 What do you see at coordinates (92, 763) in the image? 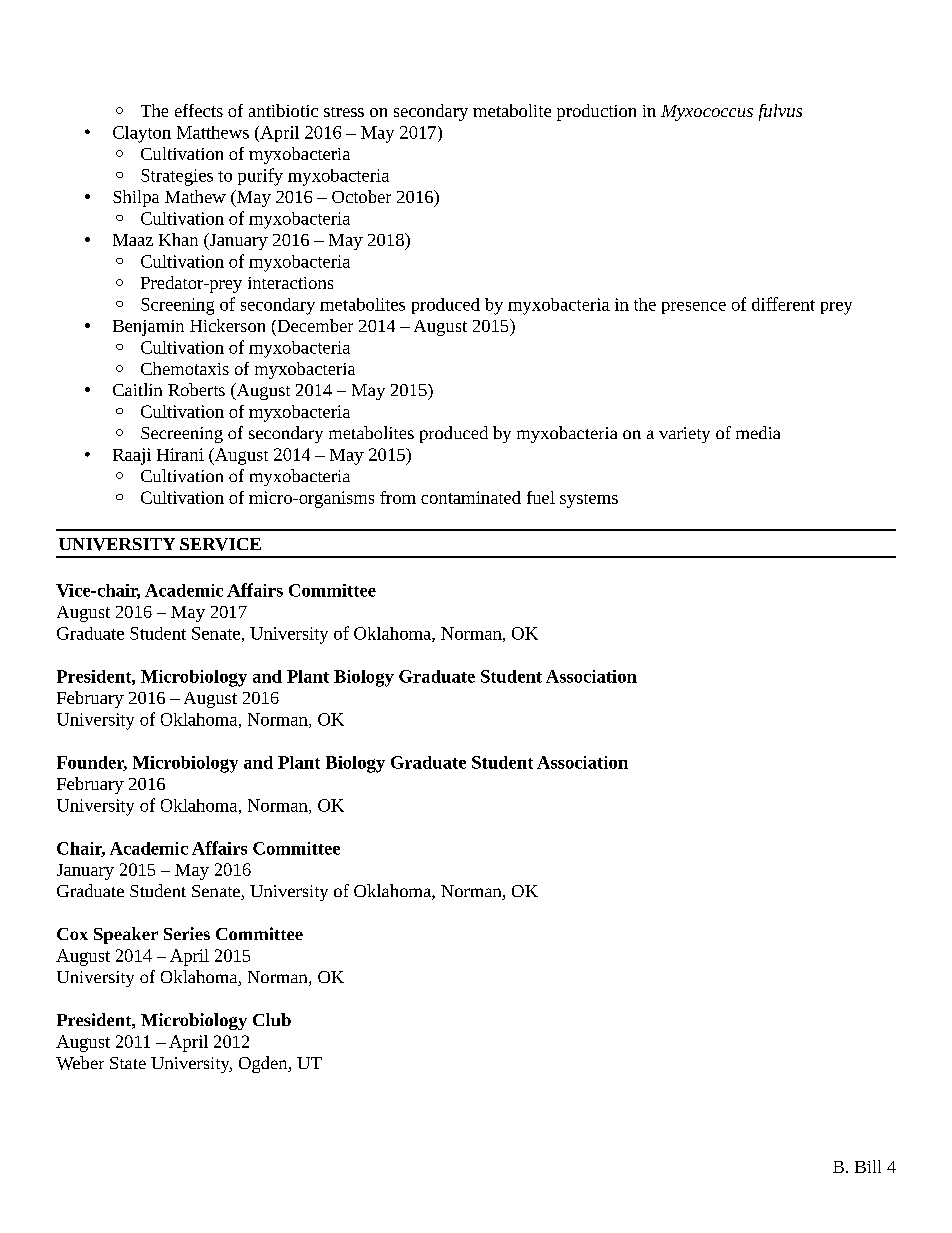
I see `Founder` at bounding box center [92, 763].
